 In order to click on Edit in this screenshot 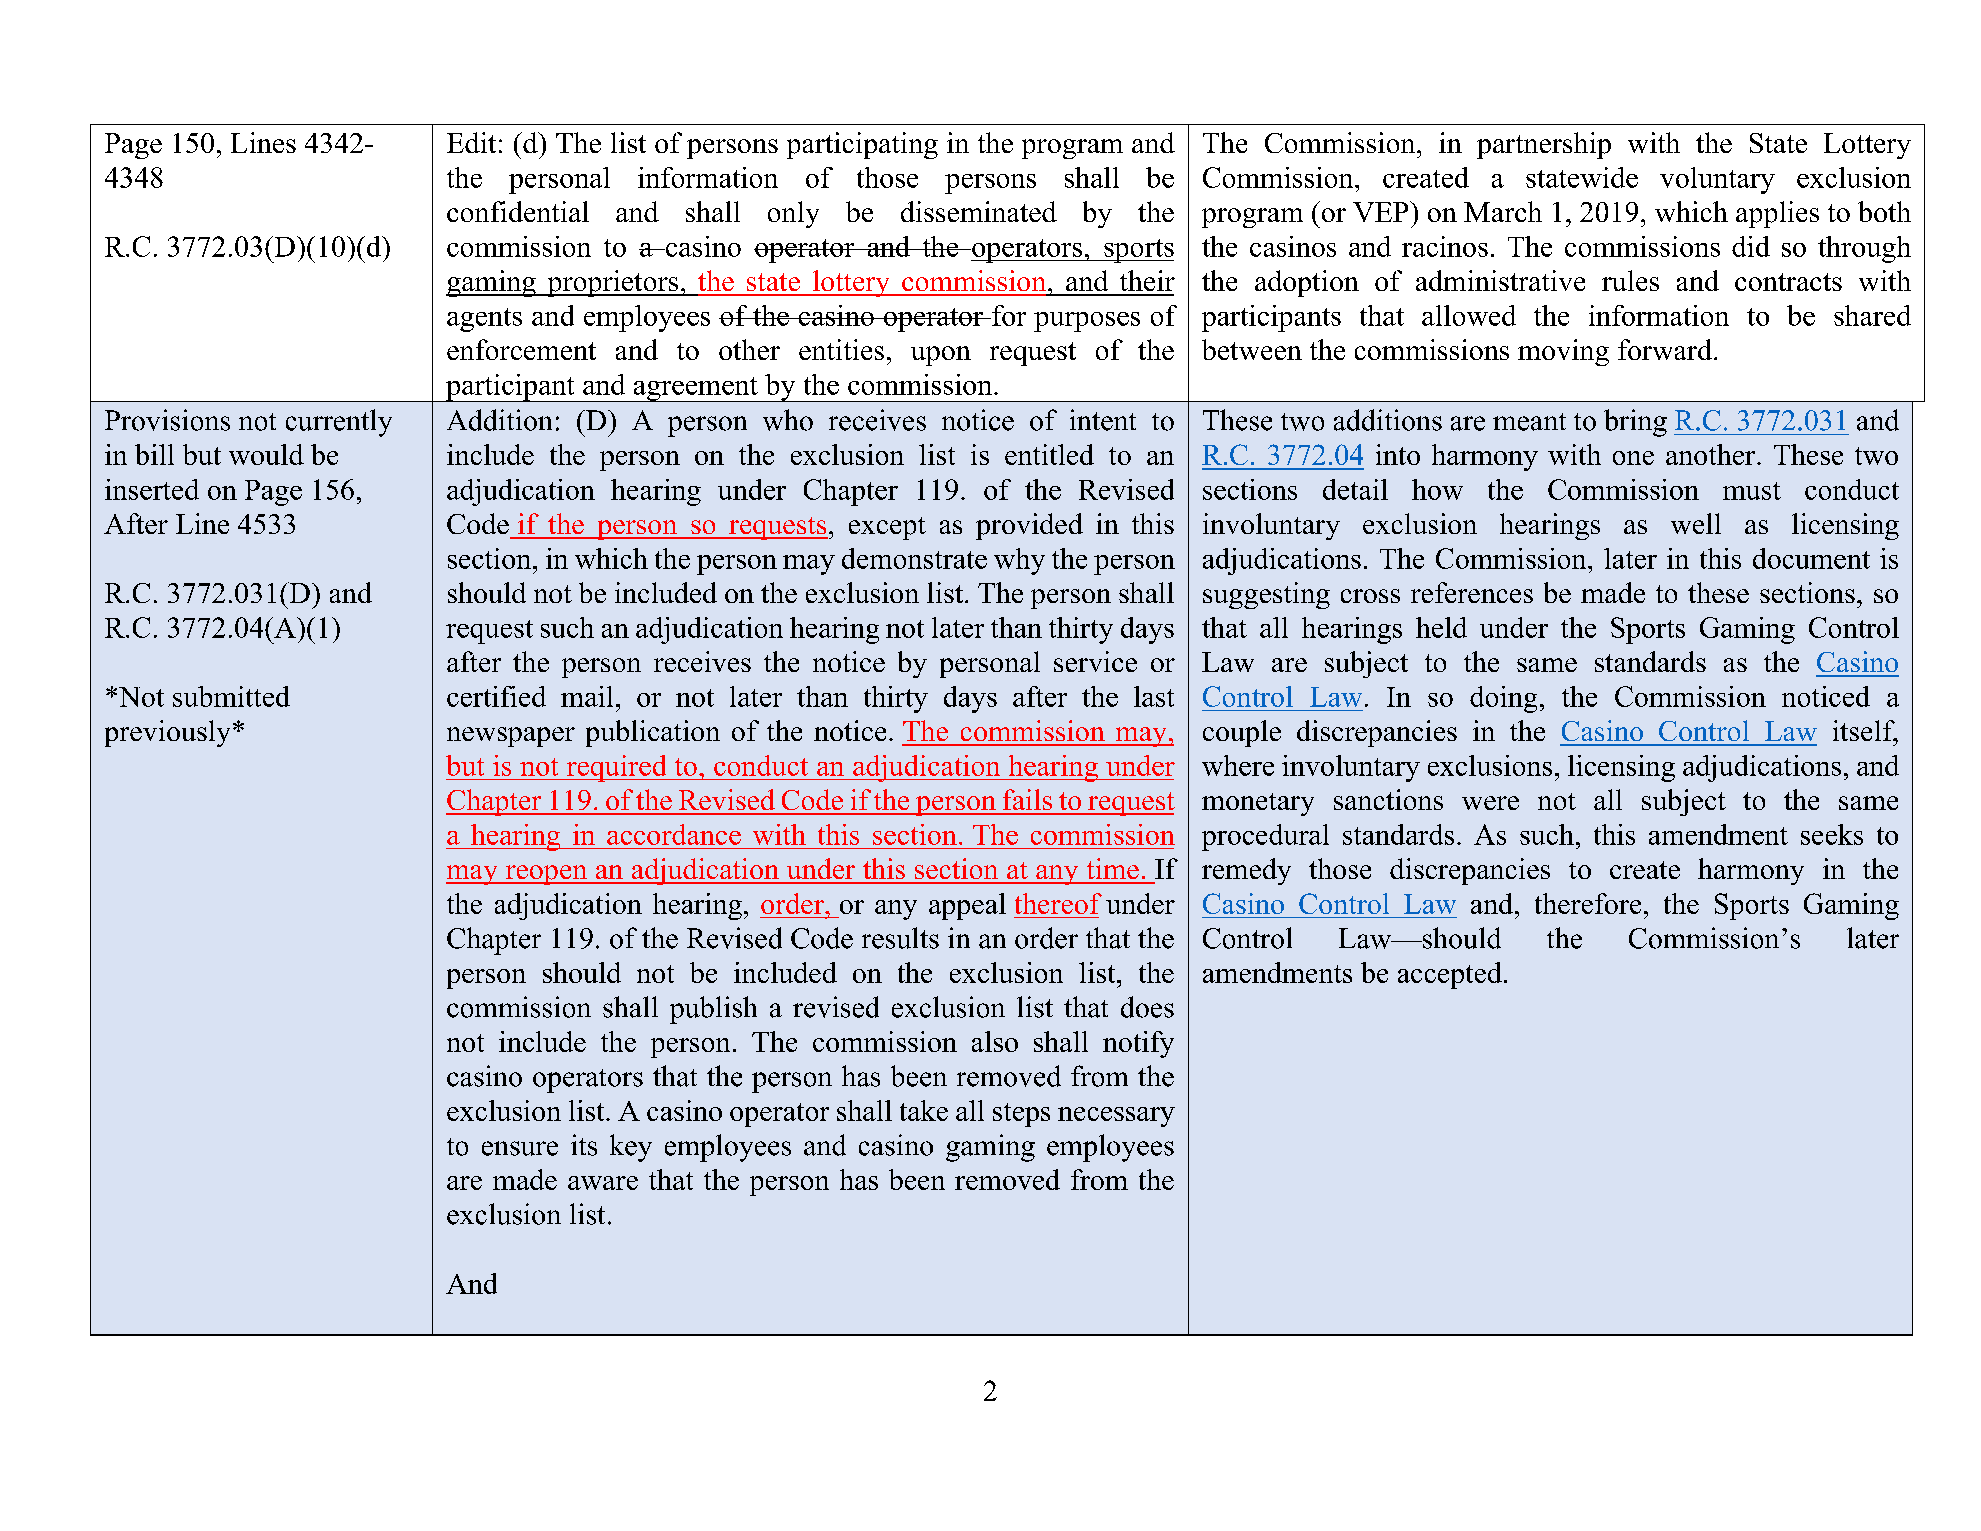, I will do `click(471, 142)`.
